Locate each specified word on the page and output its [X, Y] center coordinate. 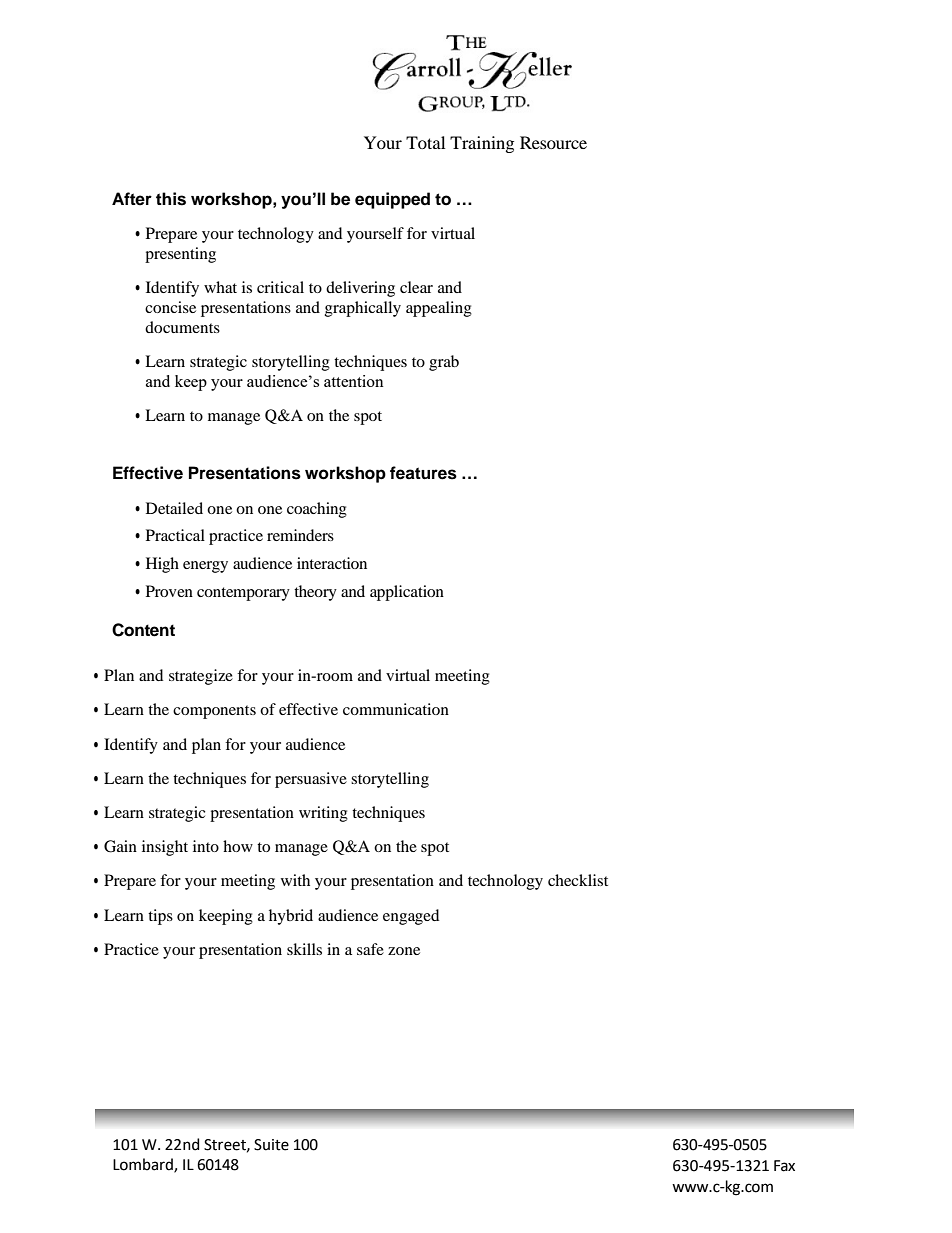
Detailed [174, 508]
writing [323, 814]
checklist [578, 880]
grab [444, 363]
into [206, 846]
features [423, 473]
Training [482, 144]
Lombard [144, 1165]
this [171, 199]
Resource [553, 142]
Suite [271, 1145]
